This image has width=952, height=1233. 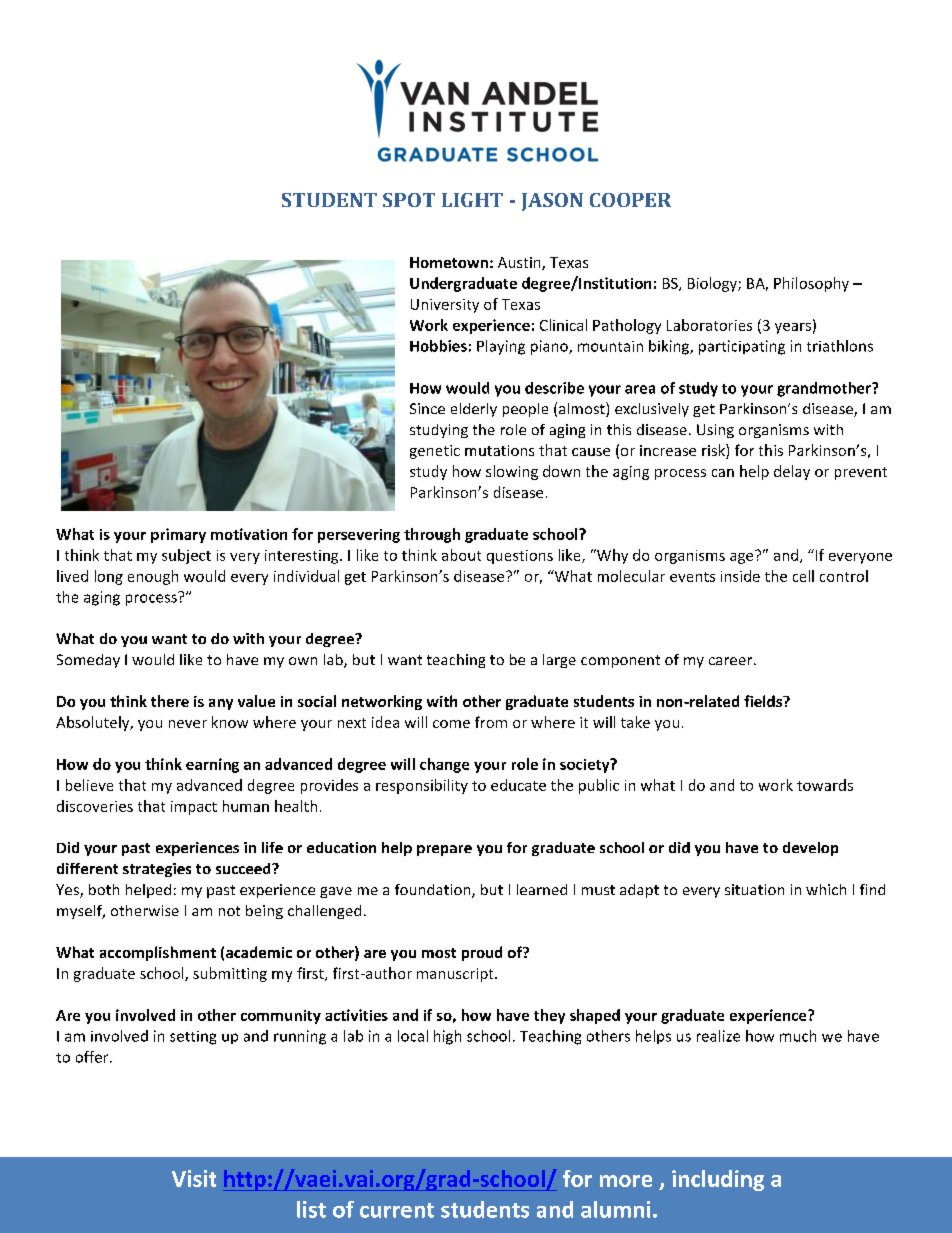 What do you see at coordinates (792, 472) in the image?
I see `delay` at bounding box center [792, 472].
